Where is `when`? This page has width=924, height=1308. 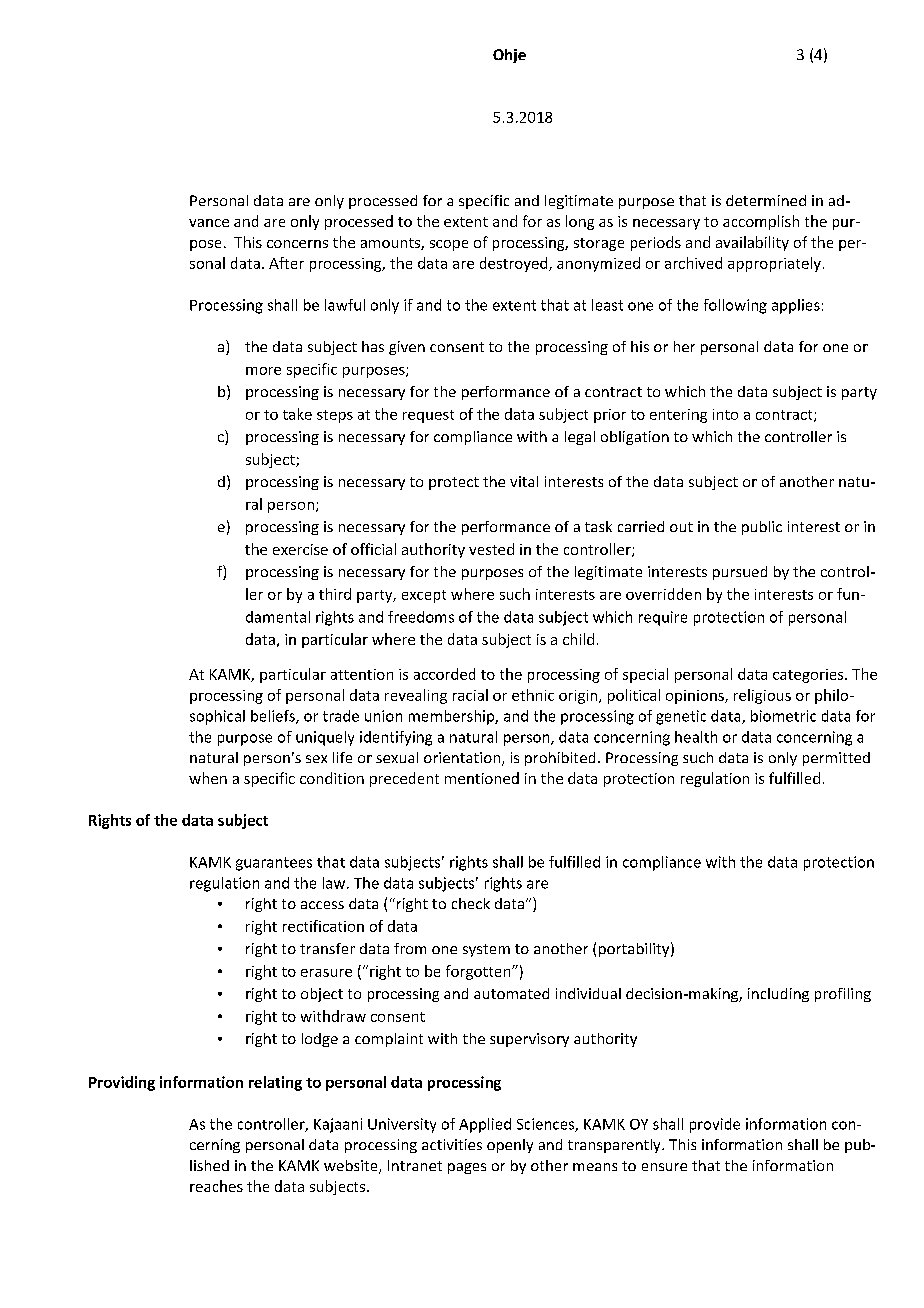 when is located at coordinates (208, 778).
